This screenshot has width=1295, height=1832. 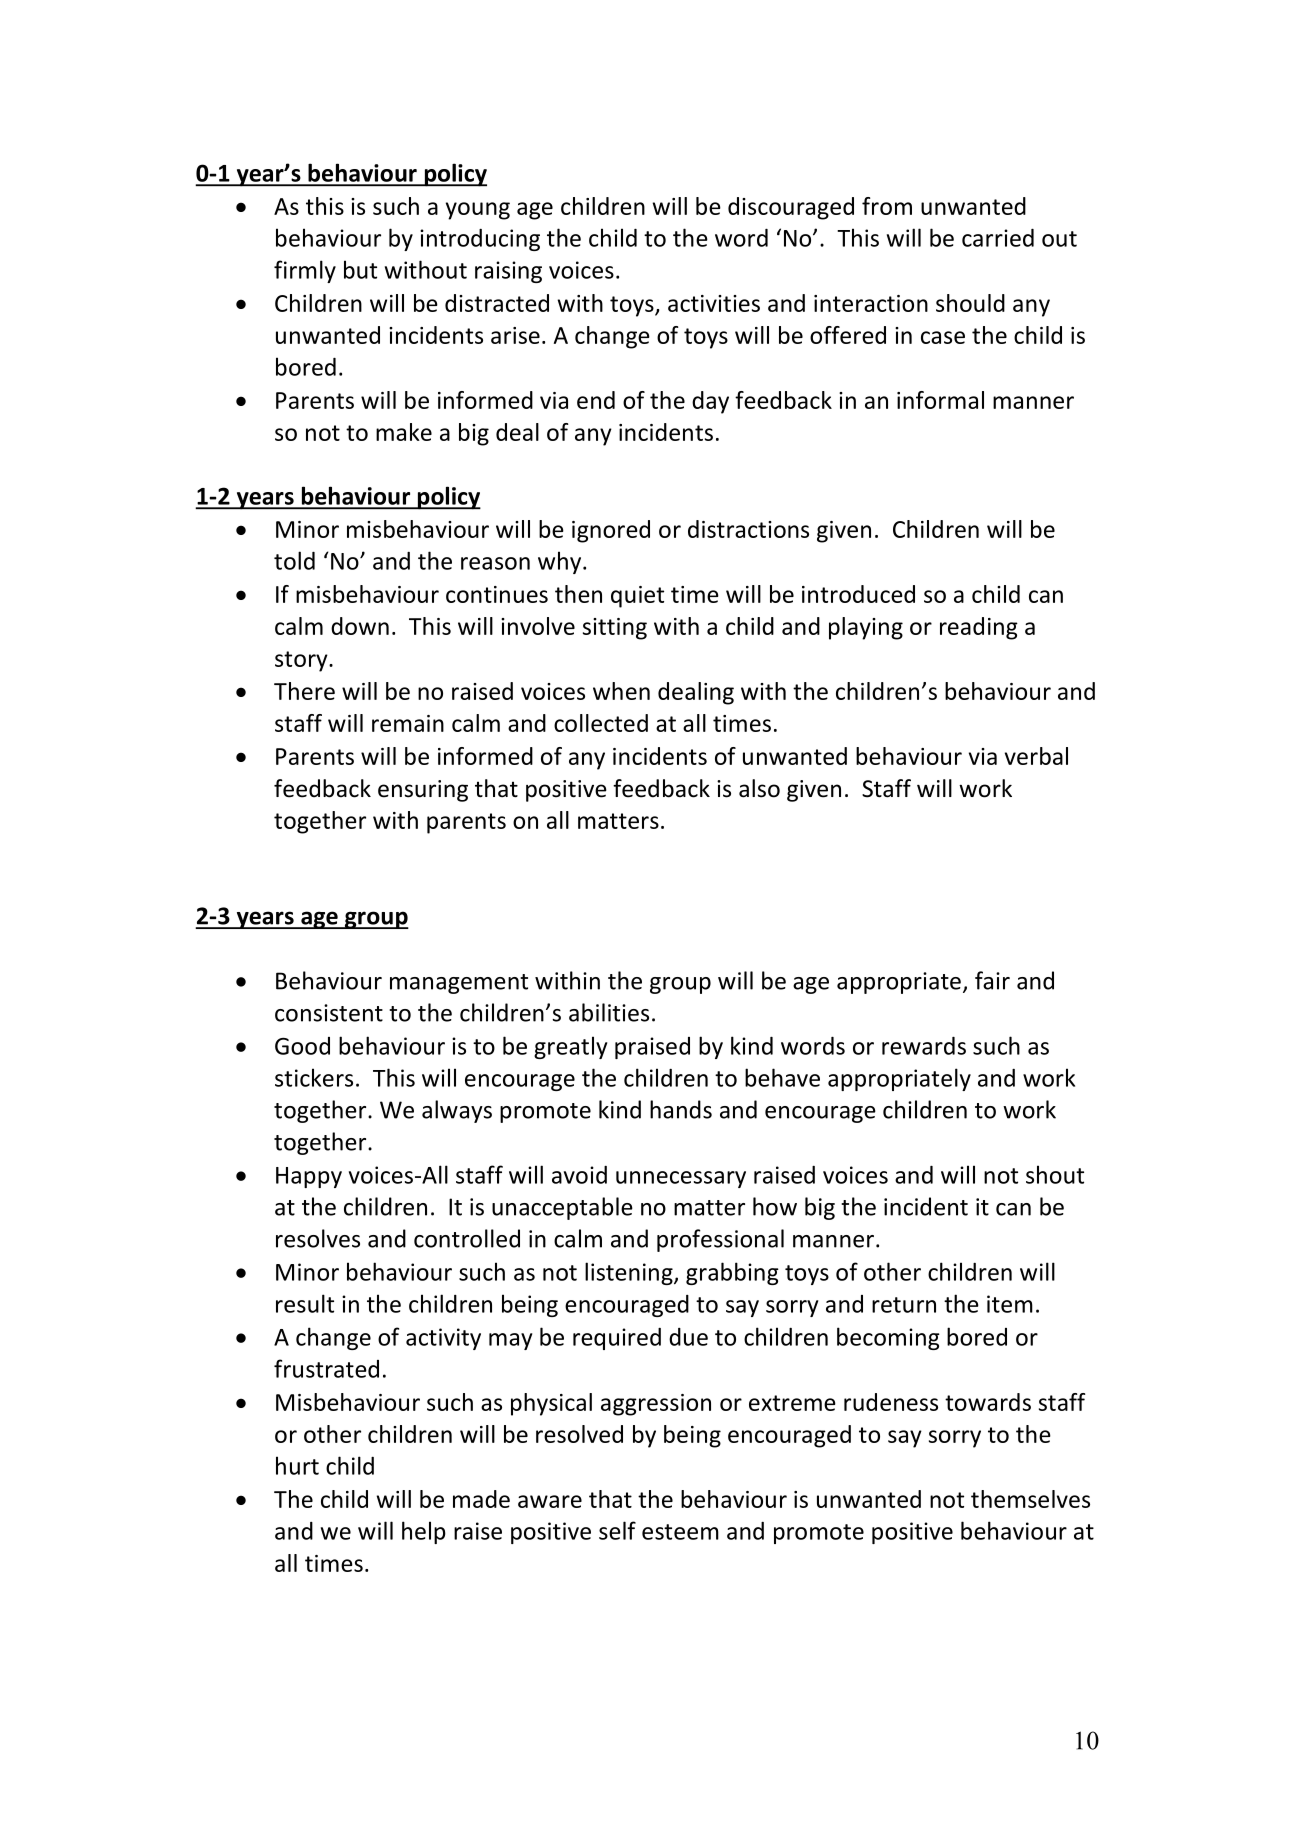 What do you see at coordinates (424, 1532) in the screenshot?
I see `help` at bounding box center [424, 1532].
